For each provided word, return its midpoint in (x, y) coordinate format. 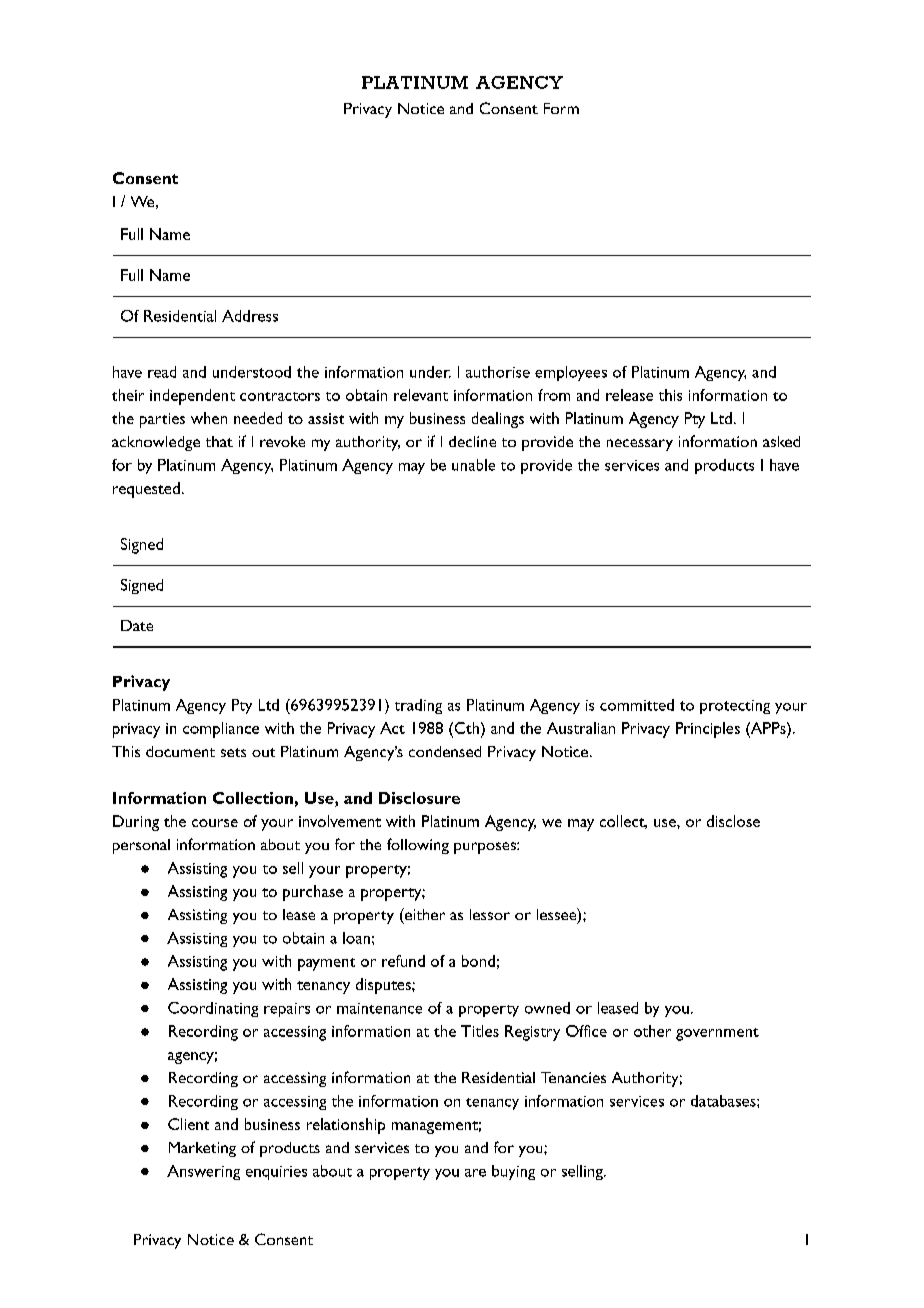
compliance (221, 730)
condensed (445, 751)
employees (571, 373)
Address (250, 316)
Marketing (202, 1149)
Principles (708, 730)
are (475, 1173)
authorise (498, 372)
